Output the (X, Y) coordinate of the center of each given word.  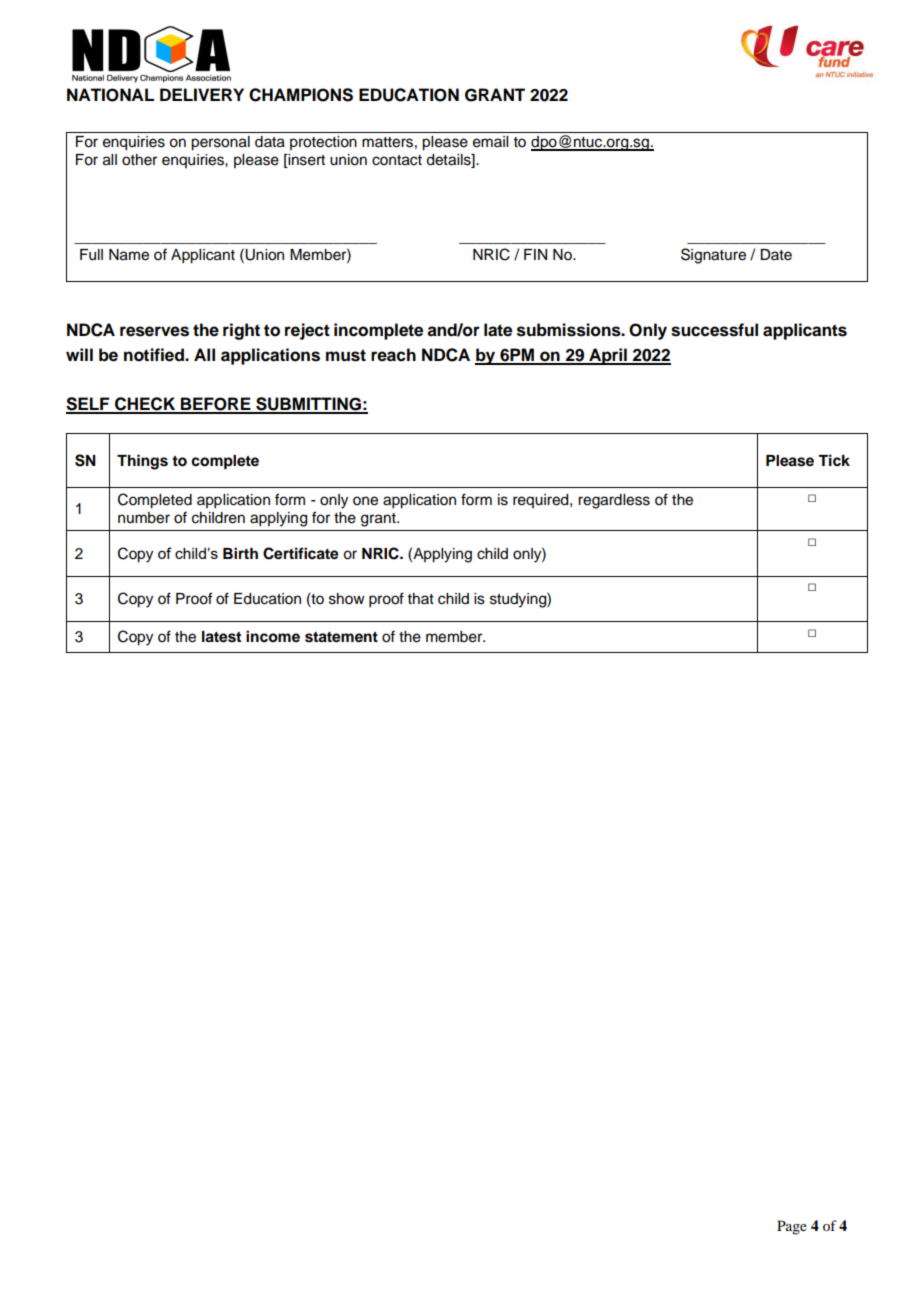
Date (776, 255)
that (421, 598)
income (273, 636)
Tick (834, 460)
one (365, 501)
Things (142, 462)
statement (341, 637)
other (139, 160)
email (490, 142)
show (347, 599)
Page (792, 1227)
